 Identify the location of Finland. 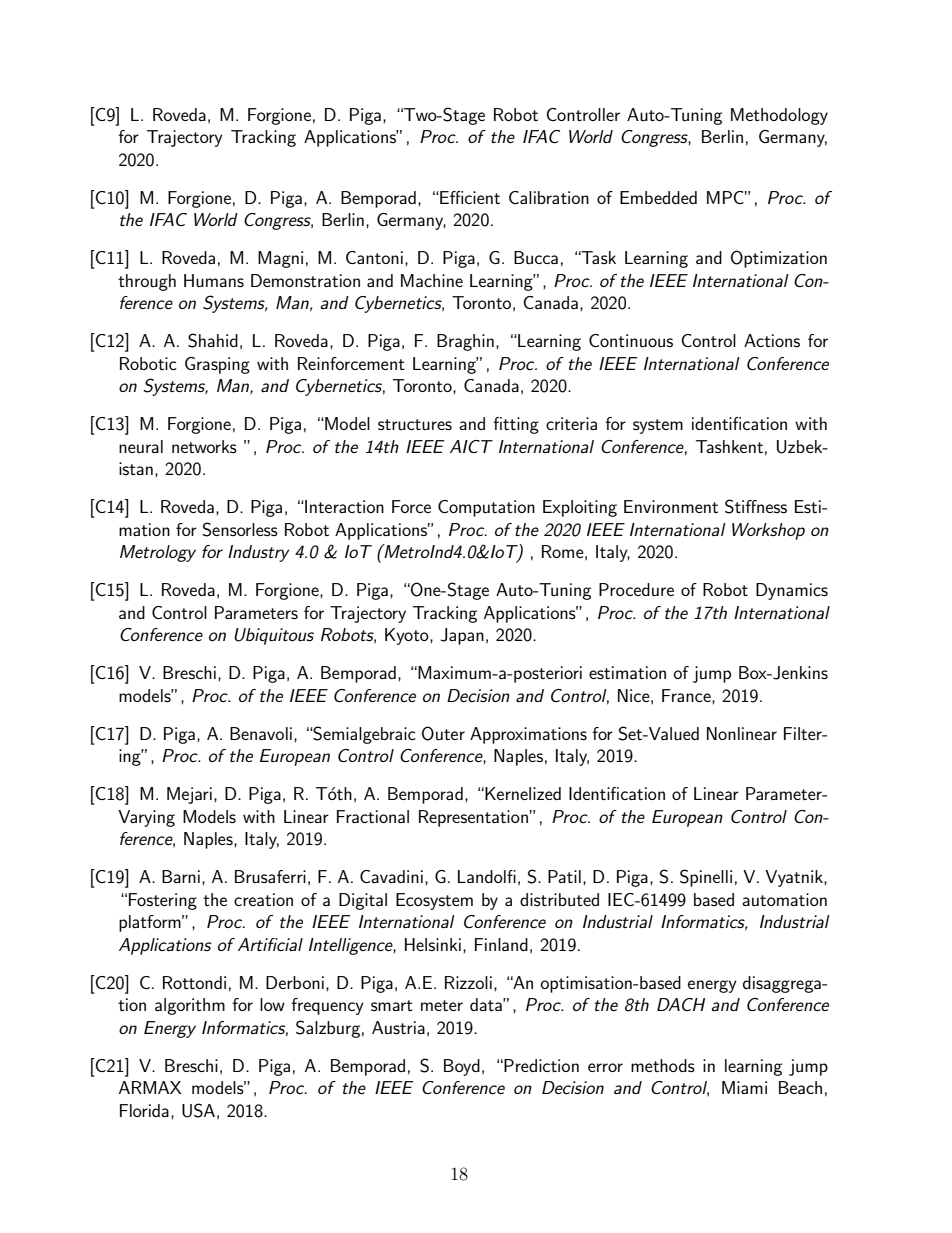
(501, 944).
